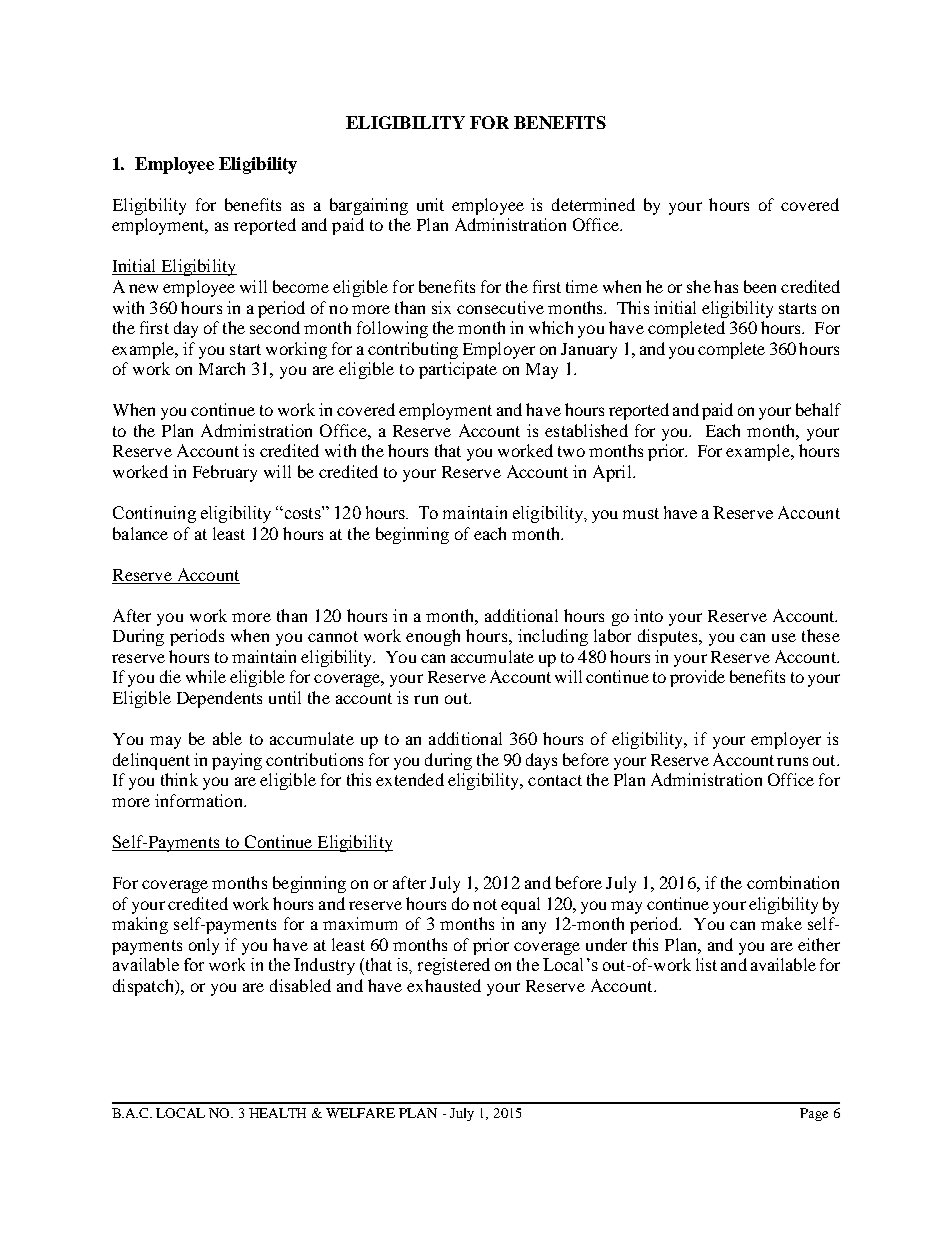 The image size is (952, 1233). What do you see at coordinates (814, 1114) in the screenshot?
I see `Page` at bounding box center [814, 1114].
